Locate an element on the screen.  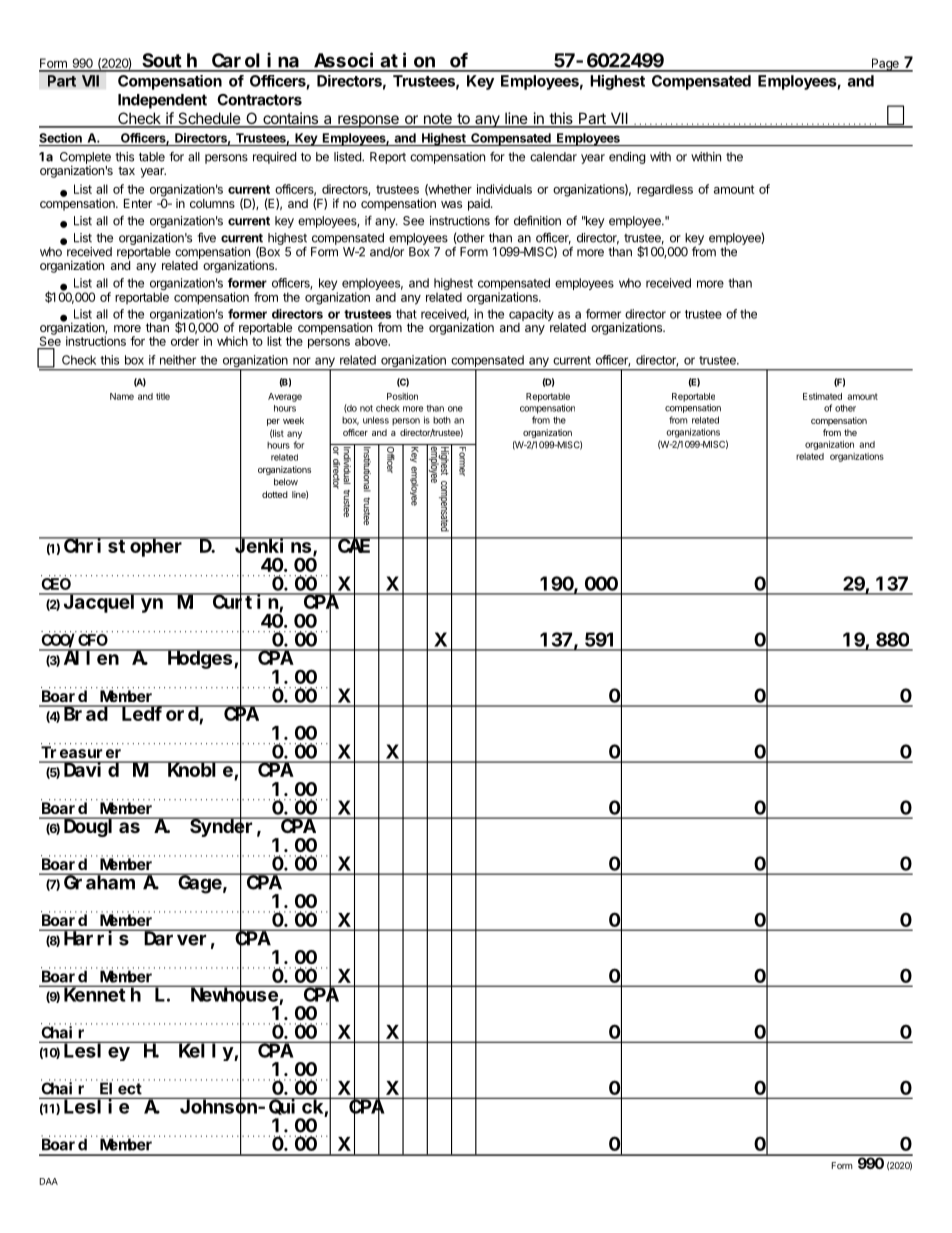
Page is located at coordinates (885, 65).
